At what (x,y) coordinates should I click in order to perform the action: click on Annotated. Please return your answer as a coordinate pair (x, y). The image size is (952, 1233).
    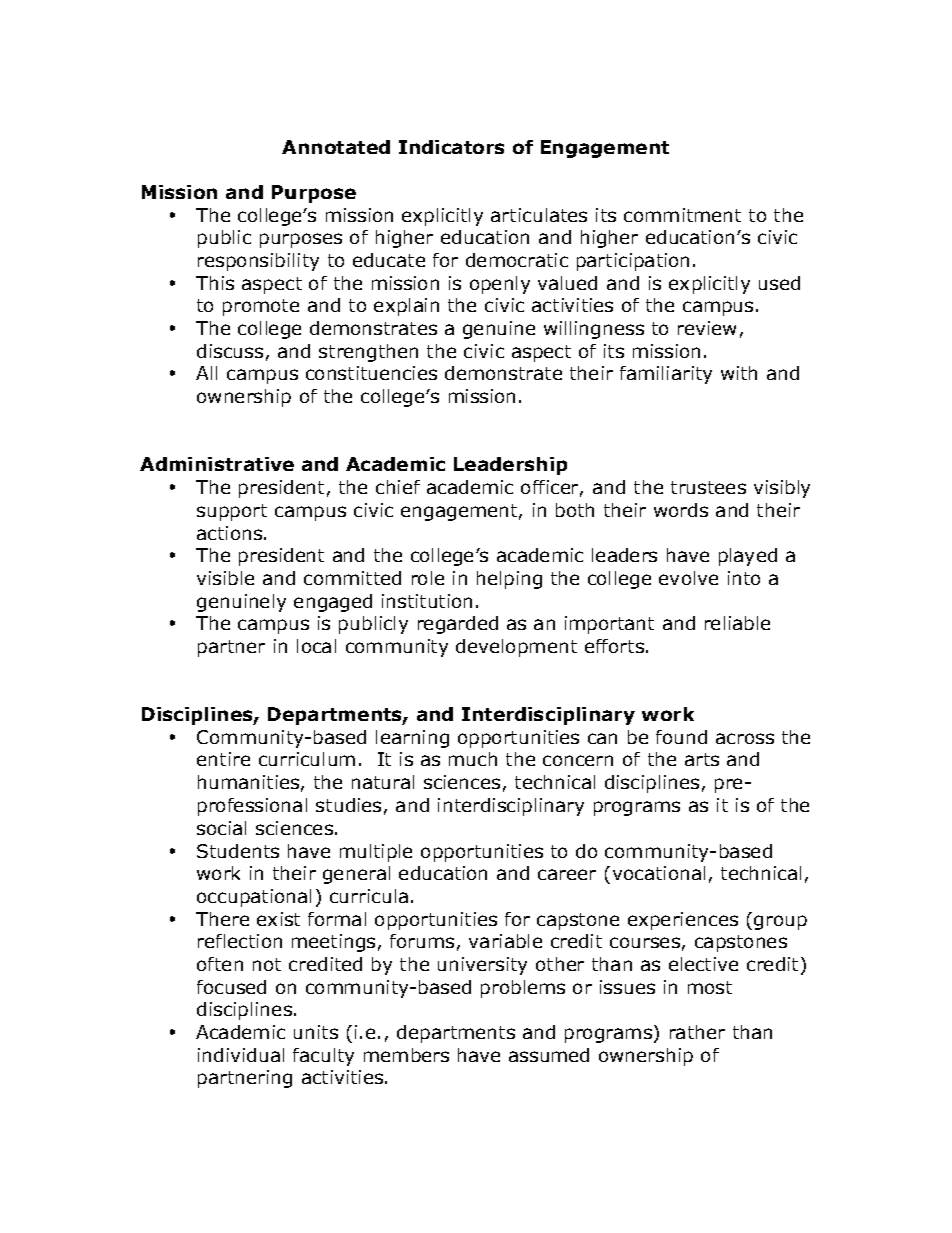
    Looking at the image, I should click on (336, 147).
